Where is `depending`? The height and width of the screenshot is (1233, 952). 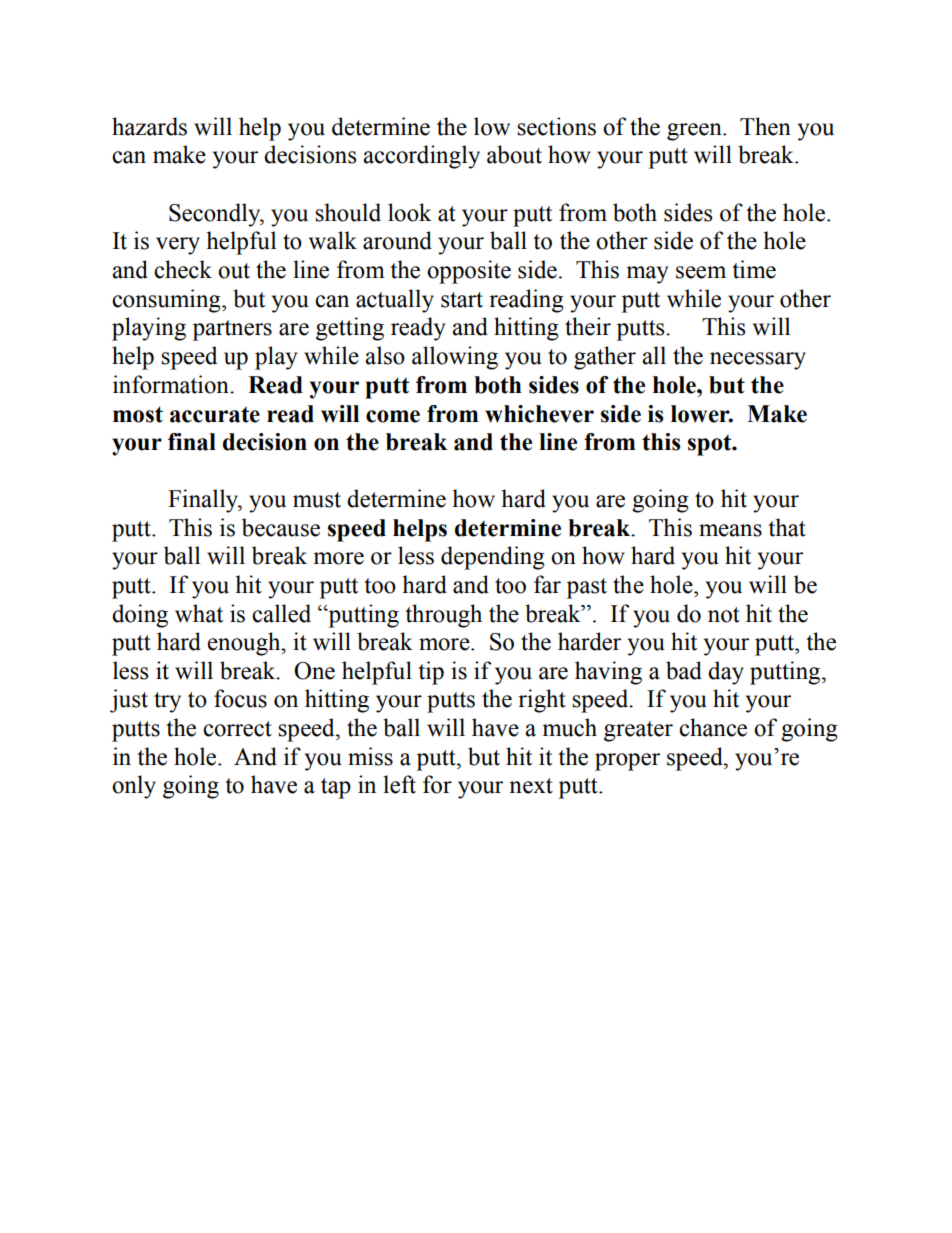
depending is located at coordinates (493, 558).
